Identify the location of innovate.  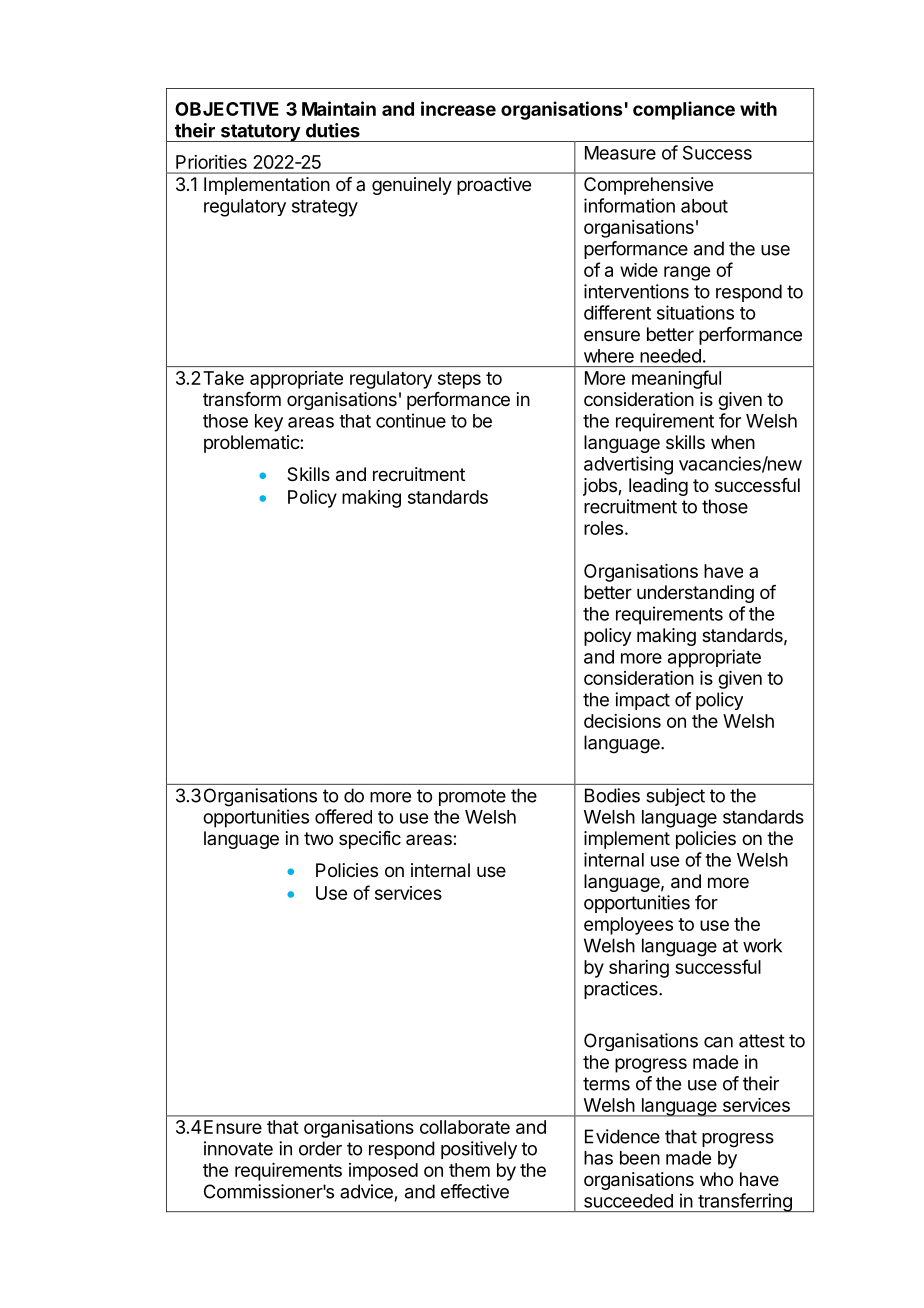
(238, 1148).
